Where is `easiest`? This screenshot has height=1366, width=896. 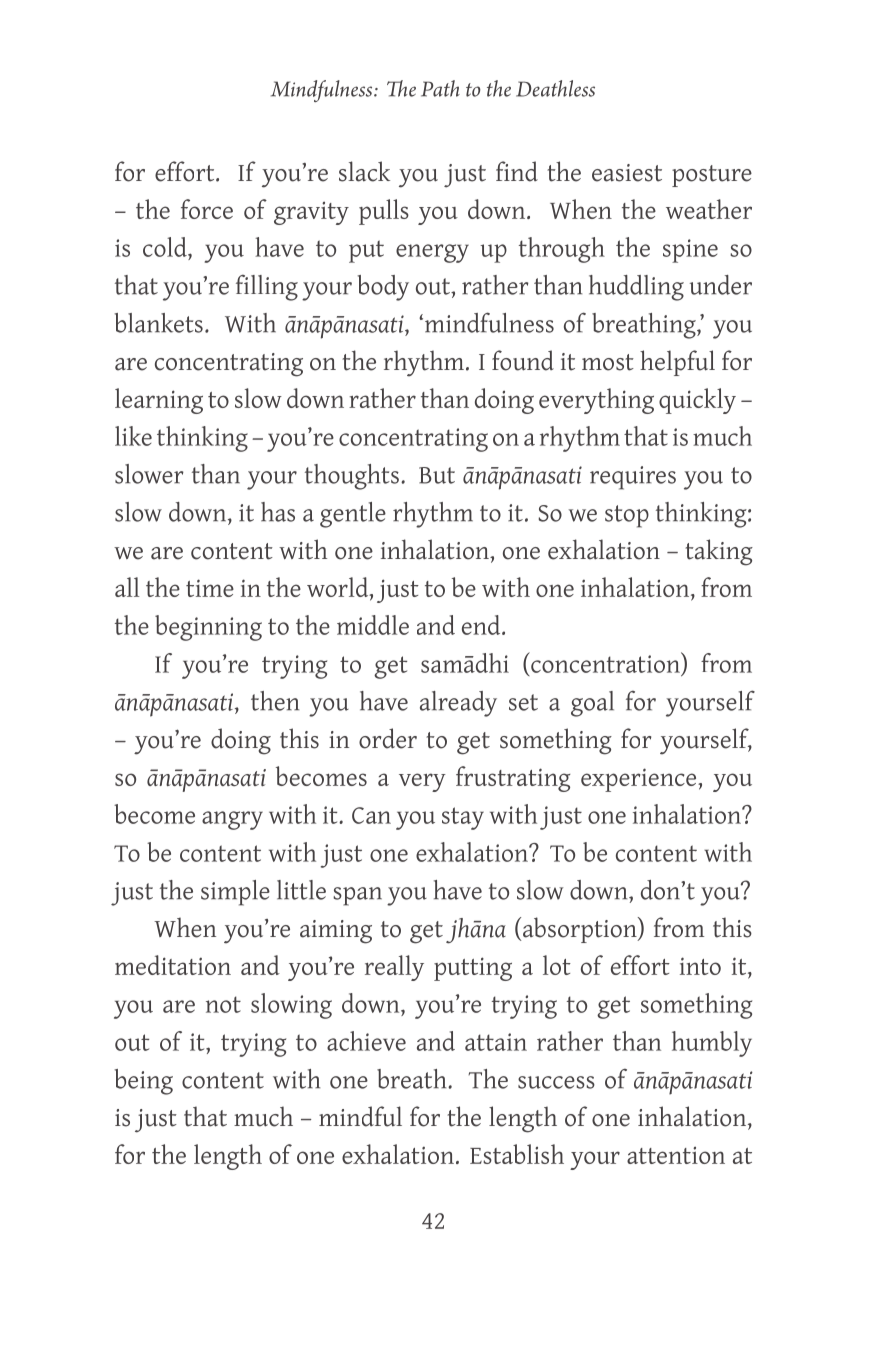
easiest is located at coordinates (627, 173).
